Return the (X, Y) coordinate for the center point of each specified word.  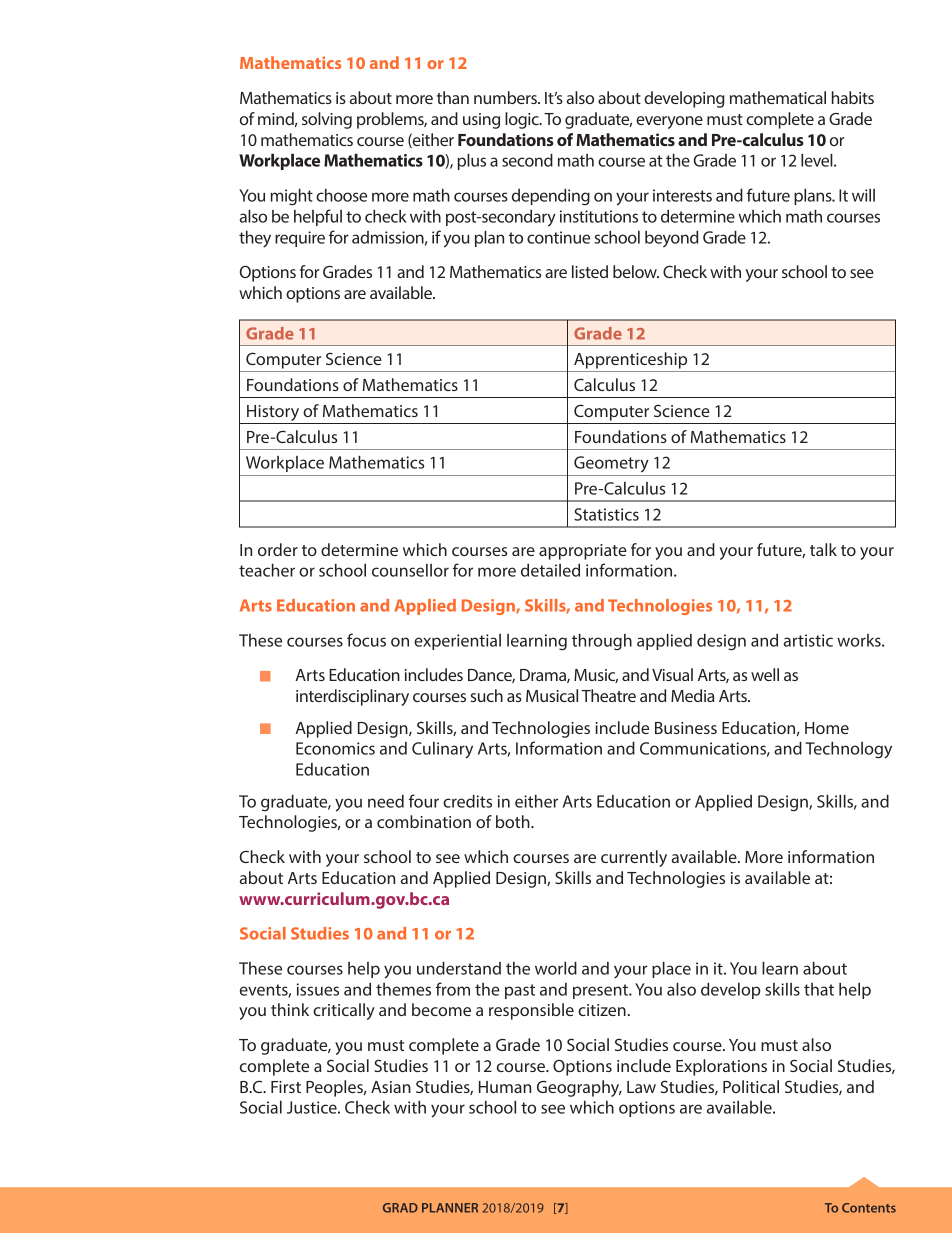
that (819, 989)
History (273, 414)
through (602, 642)
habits (853, 97)
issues (318, 989)
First (286, 1087)
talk (823, 549)
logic (523, 120)
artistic (808, 640)
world (556, 968)
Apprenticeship (630, 360)
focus (366, 640)
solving (327, 120)
